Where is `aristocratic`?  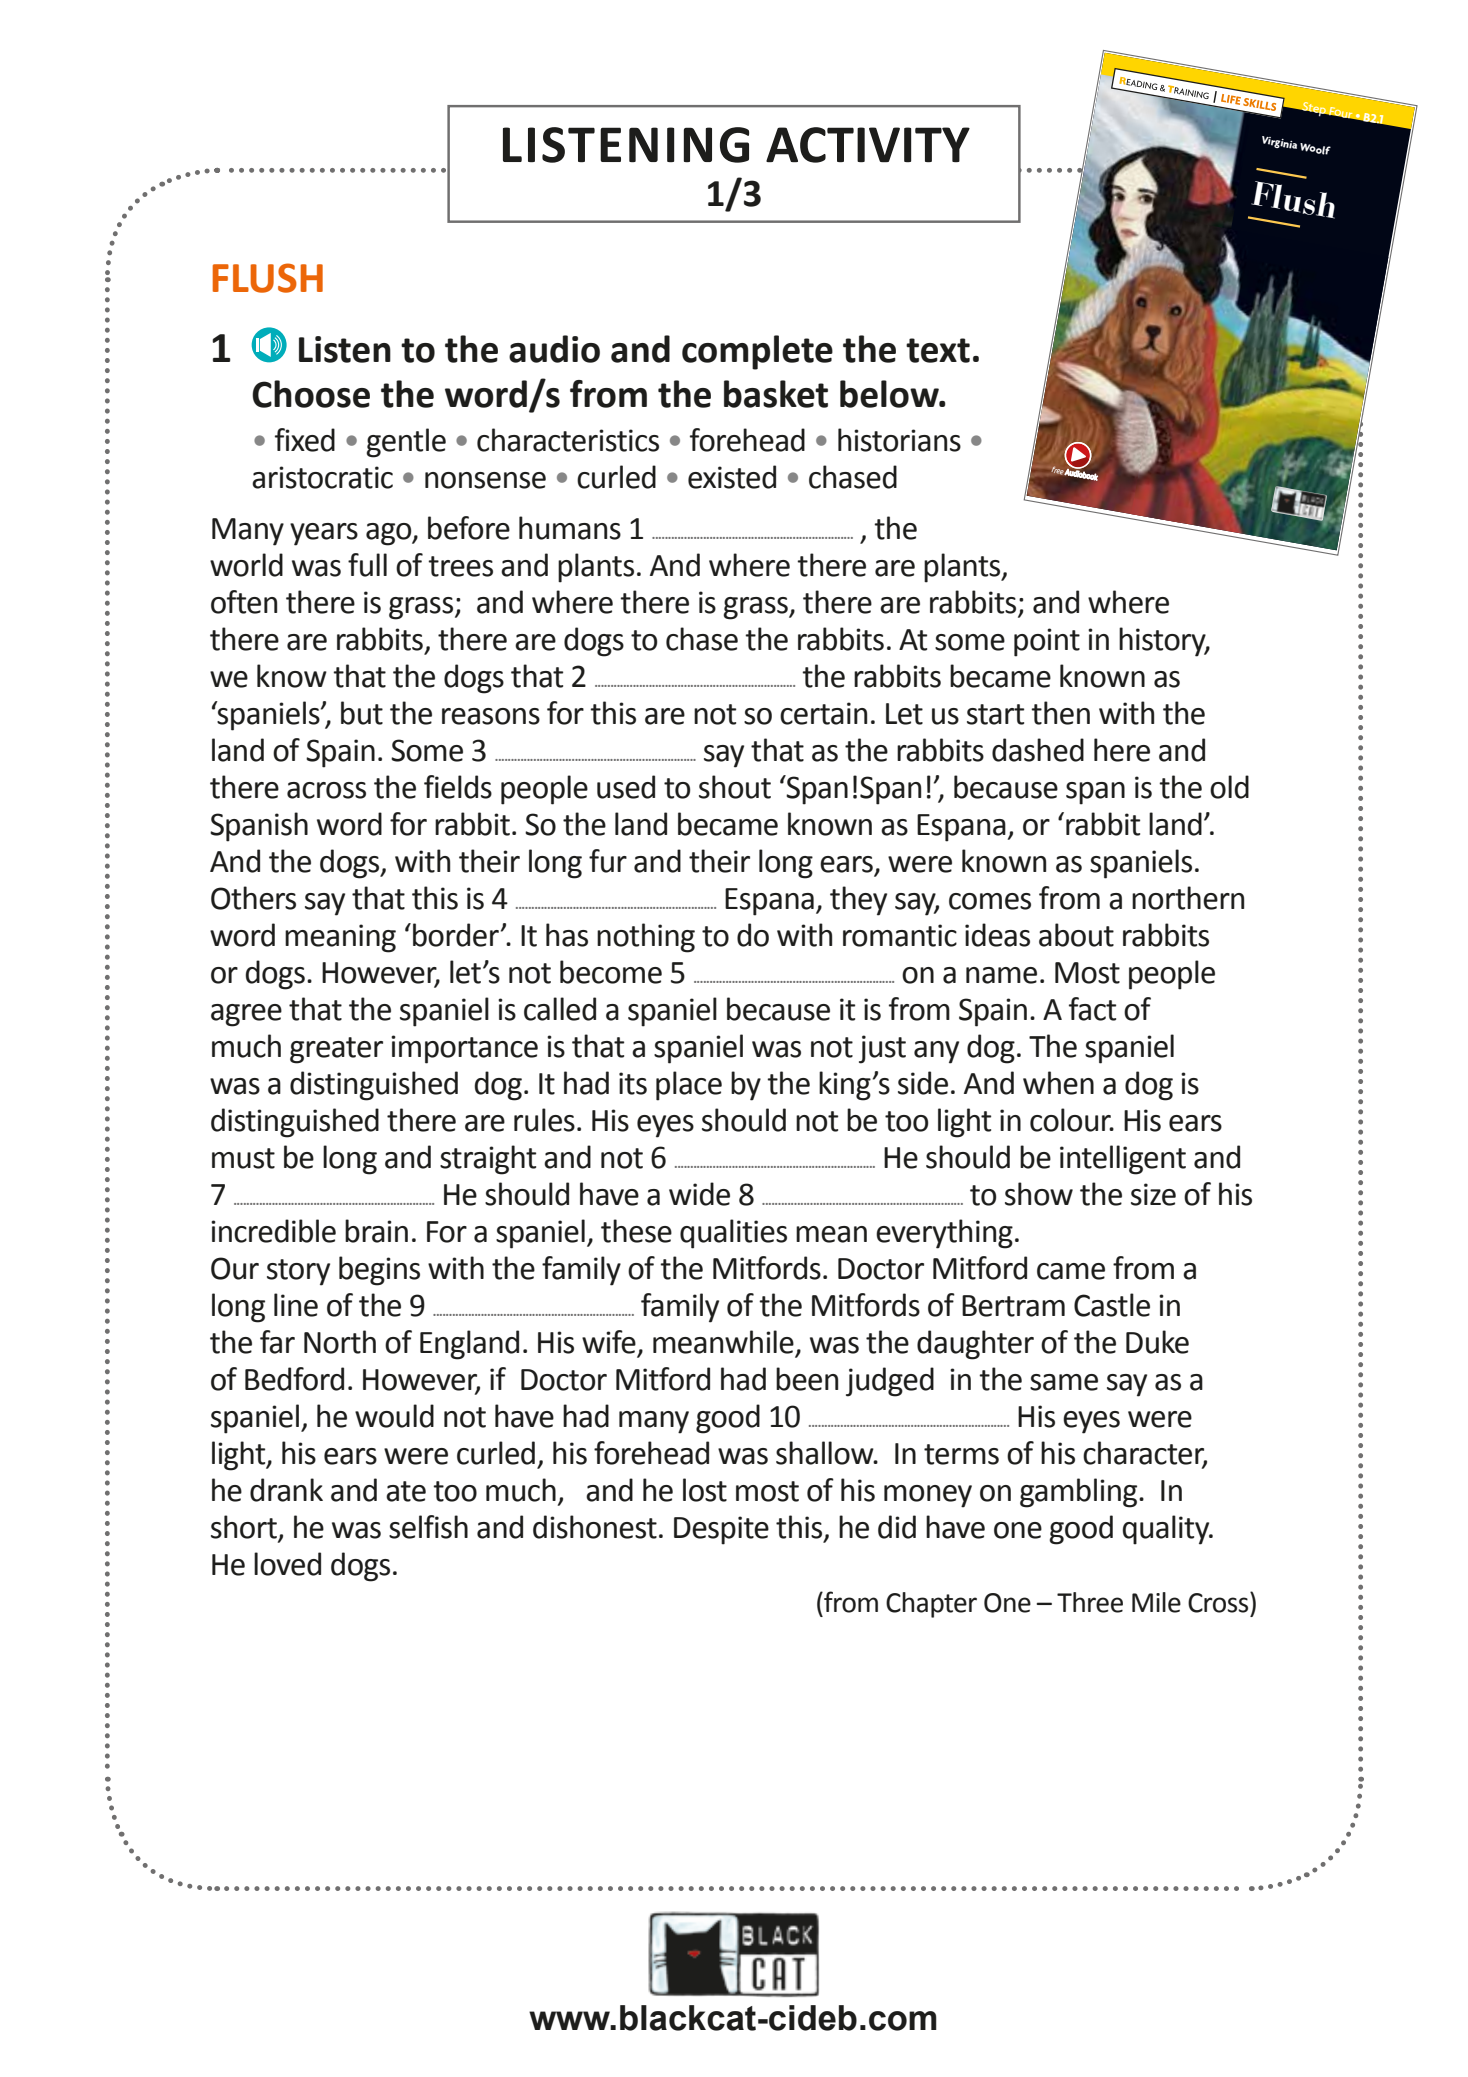 aristocratic is located at coordinates (322, 477).
